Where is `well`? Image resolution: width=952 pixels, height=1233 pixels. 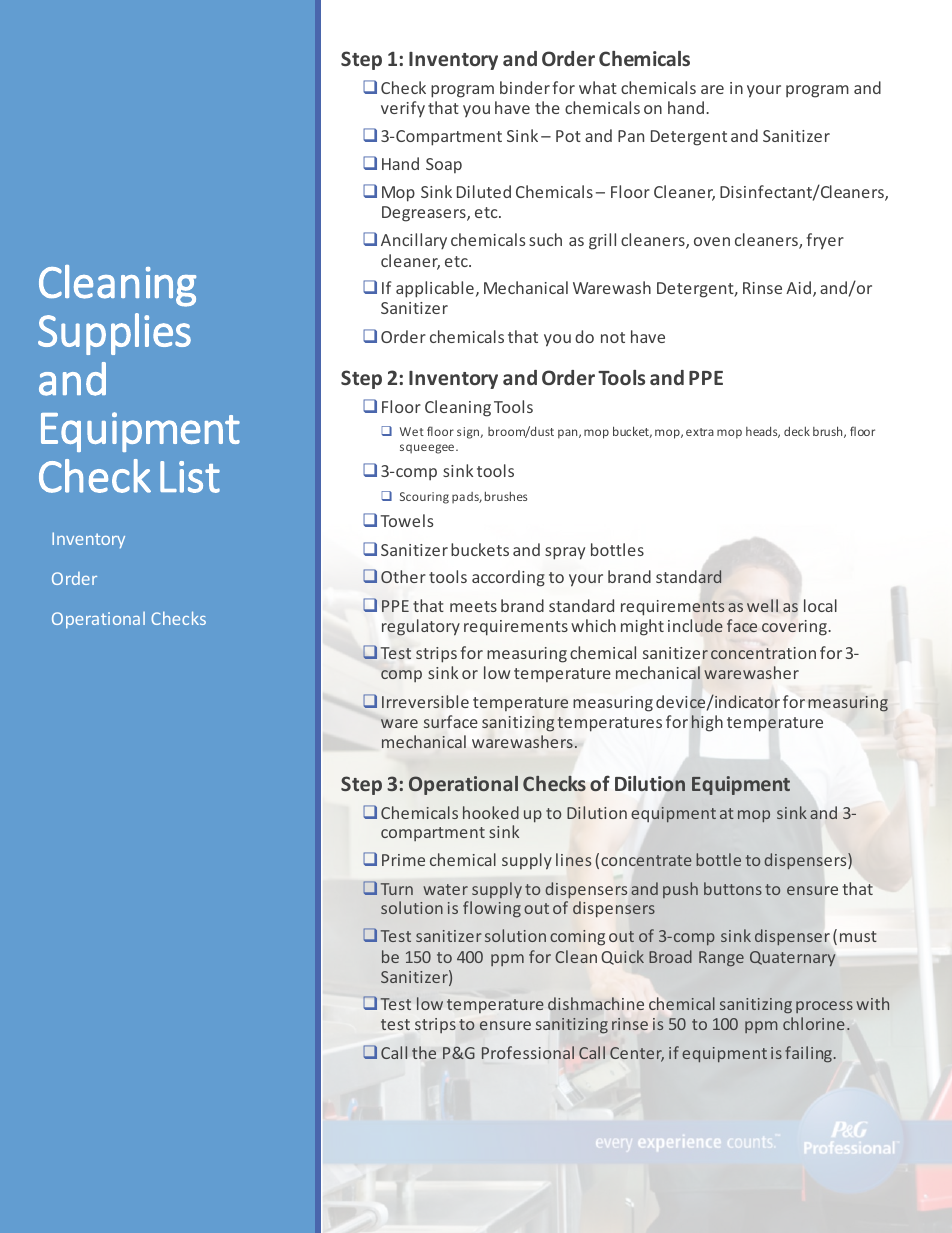
well is located at coordinates (762, 605).
